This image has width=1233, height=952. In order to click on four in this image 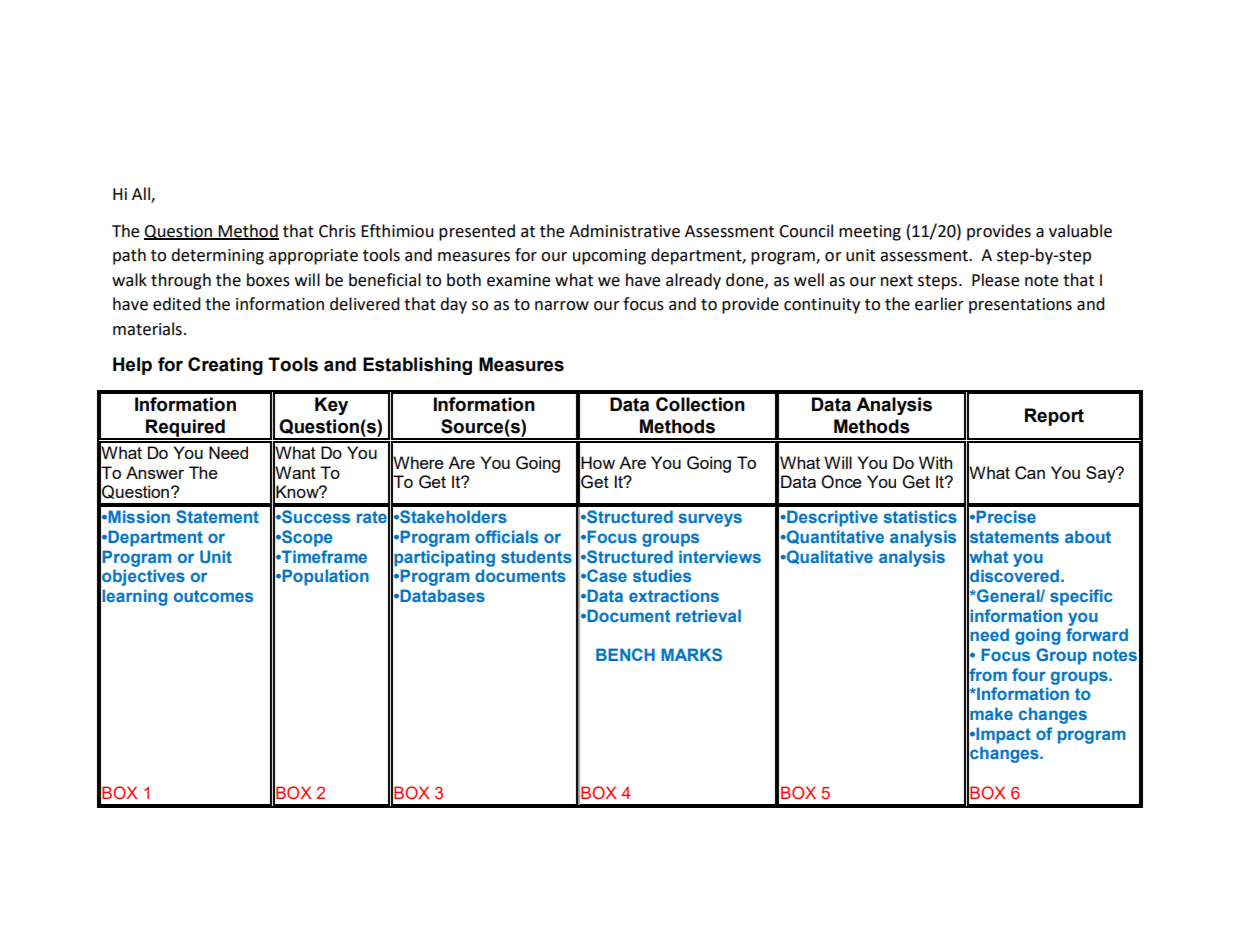, I will do `click(1029, 674)`.
